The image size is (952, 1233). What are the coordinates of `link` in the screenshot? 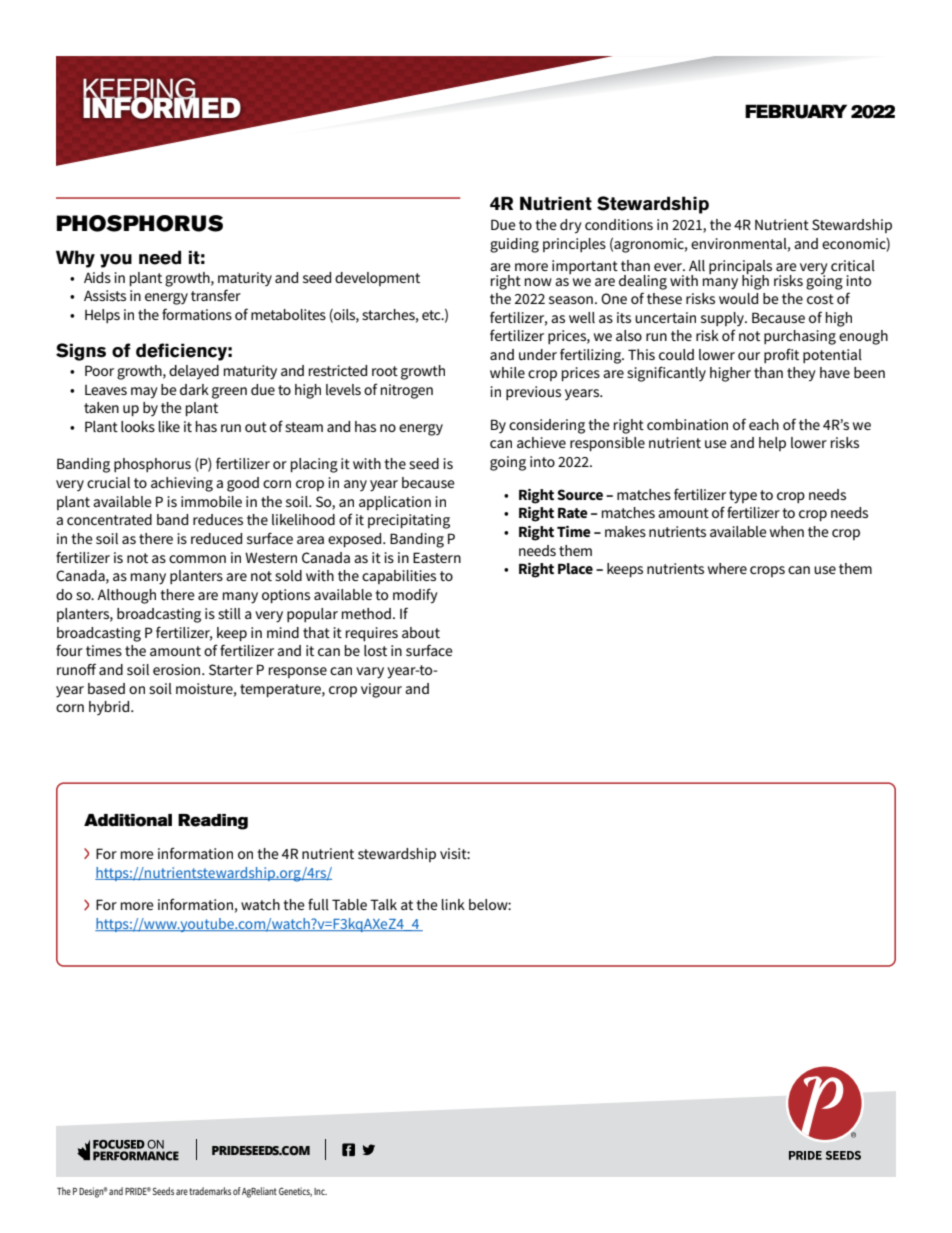 It's located at (453, 904).
